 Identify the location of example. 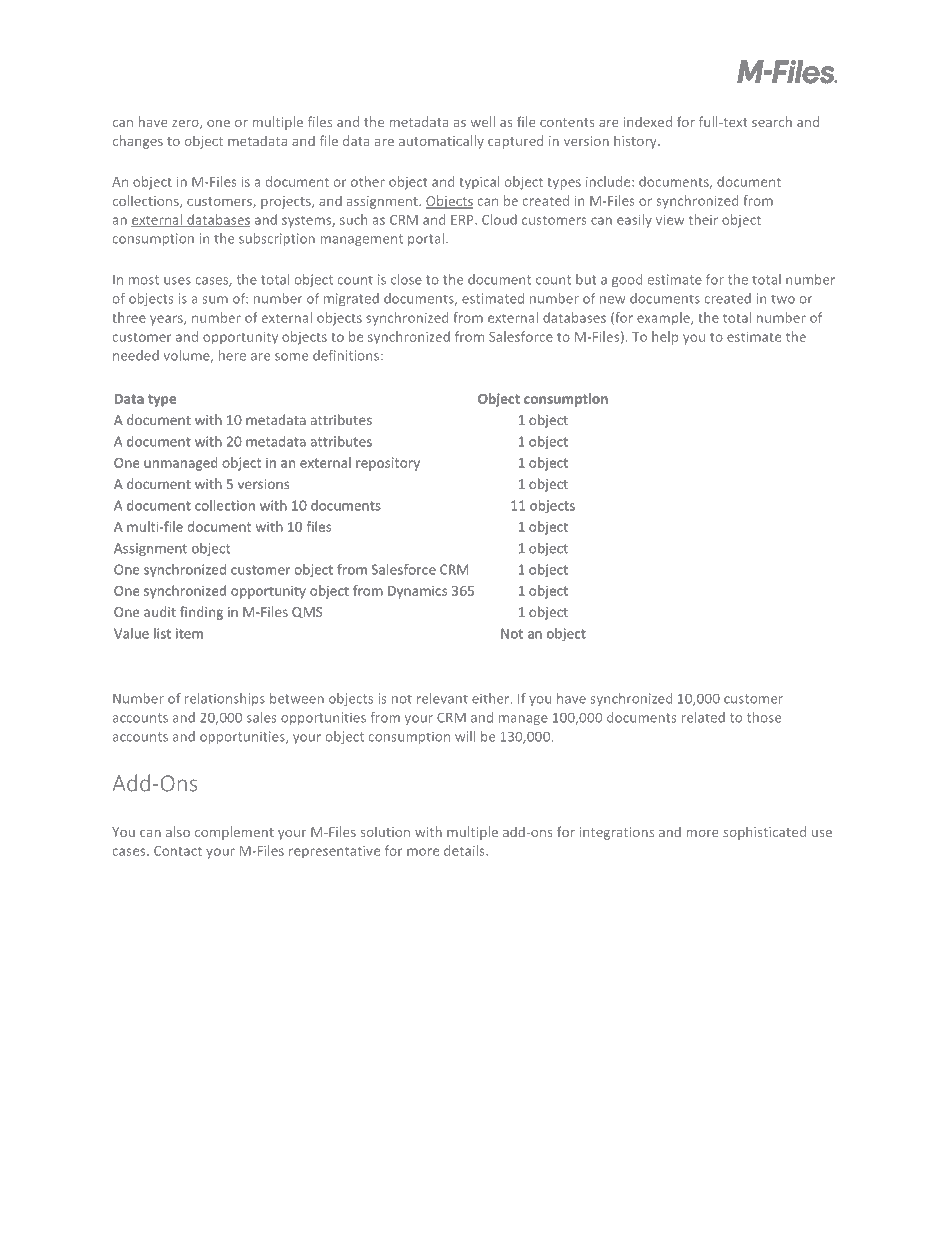
(664, 319).
